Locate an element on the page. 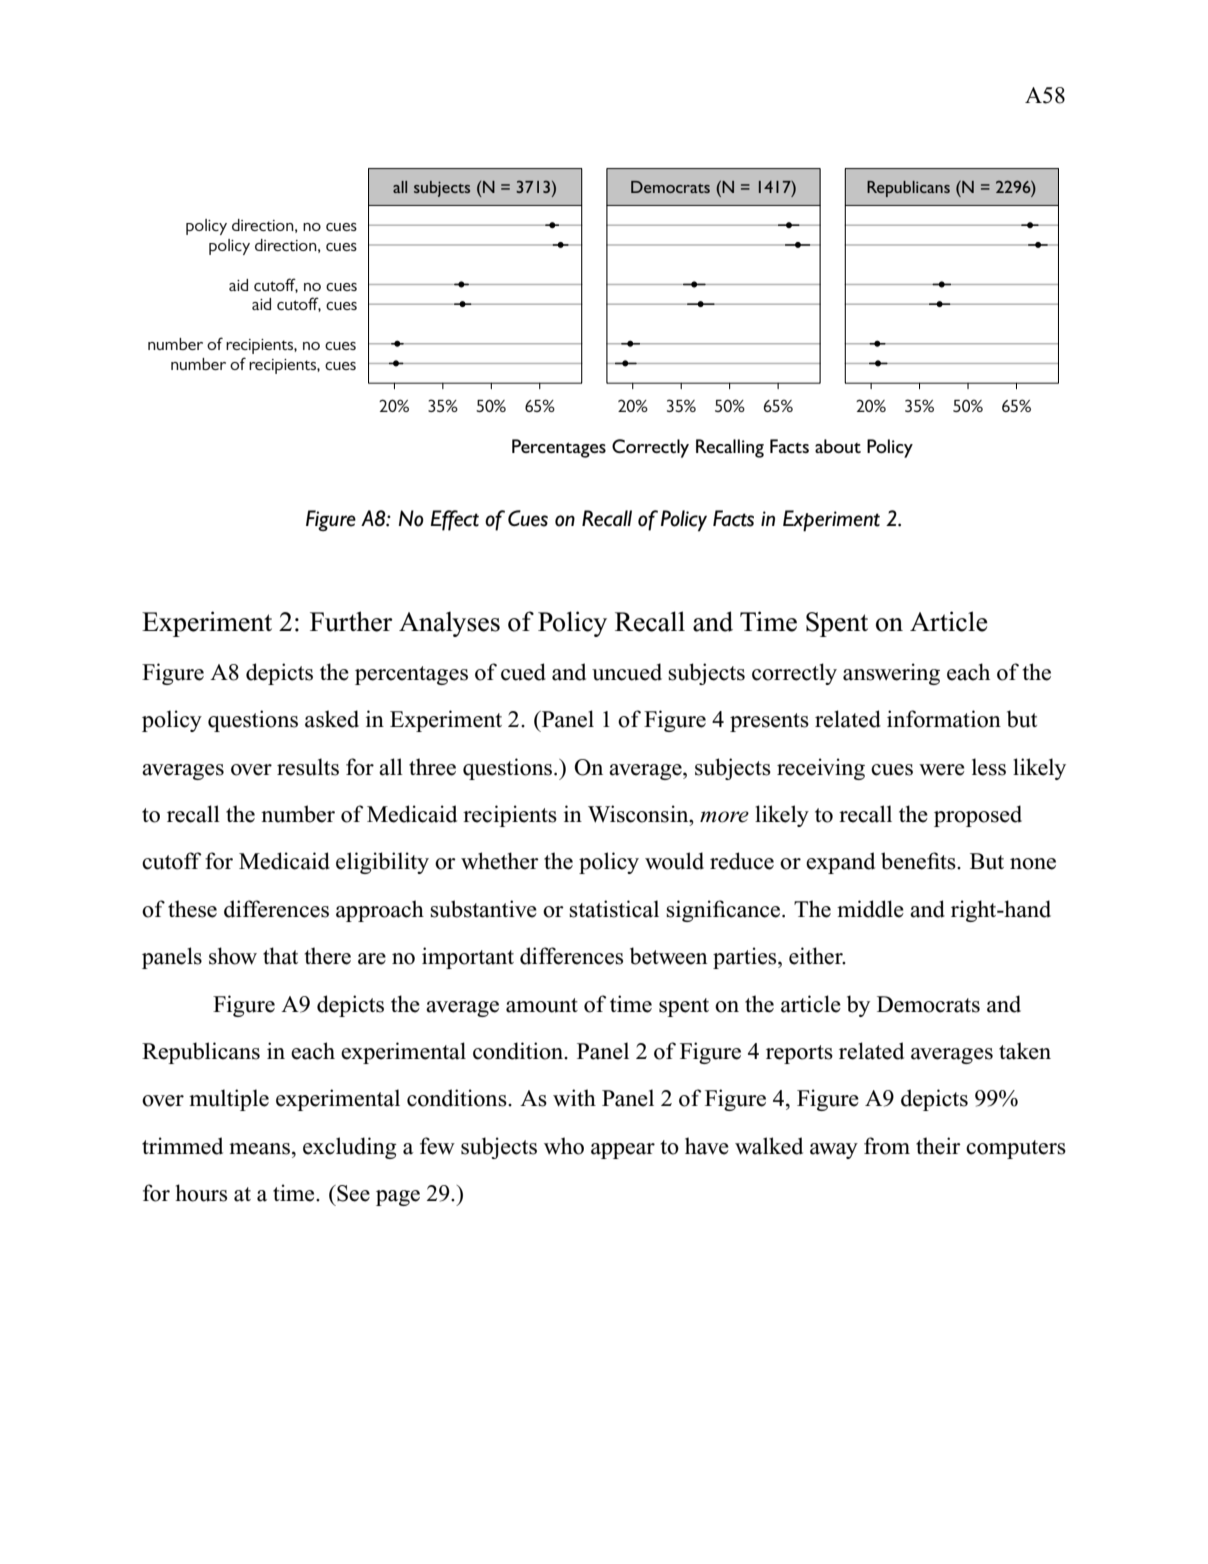 The height and width of the page is (1564, 1208). means is located at coordinates (259, 1149).
